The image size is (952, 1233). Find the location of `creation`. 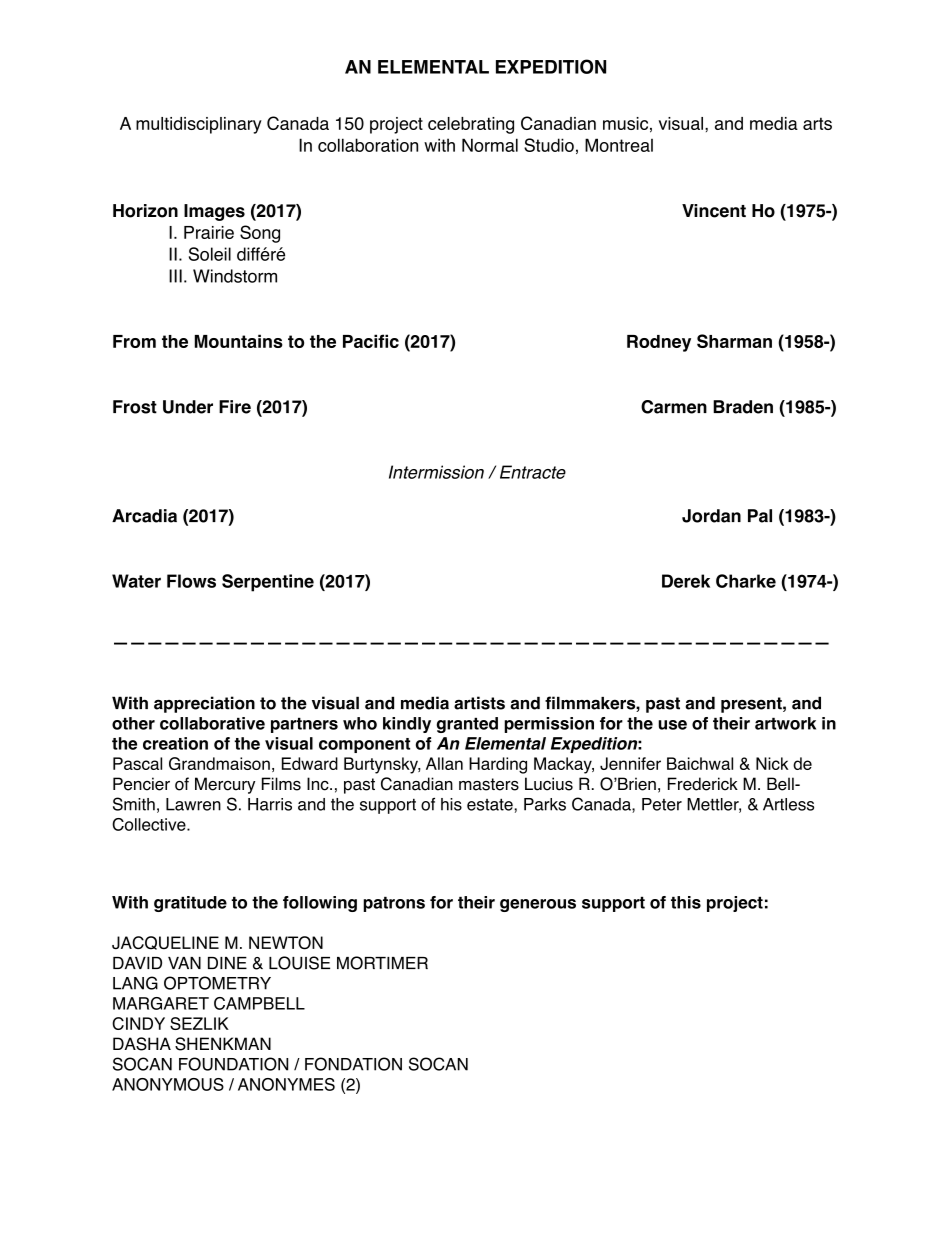

creation is located at coordinates (175, 743).
